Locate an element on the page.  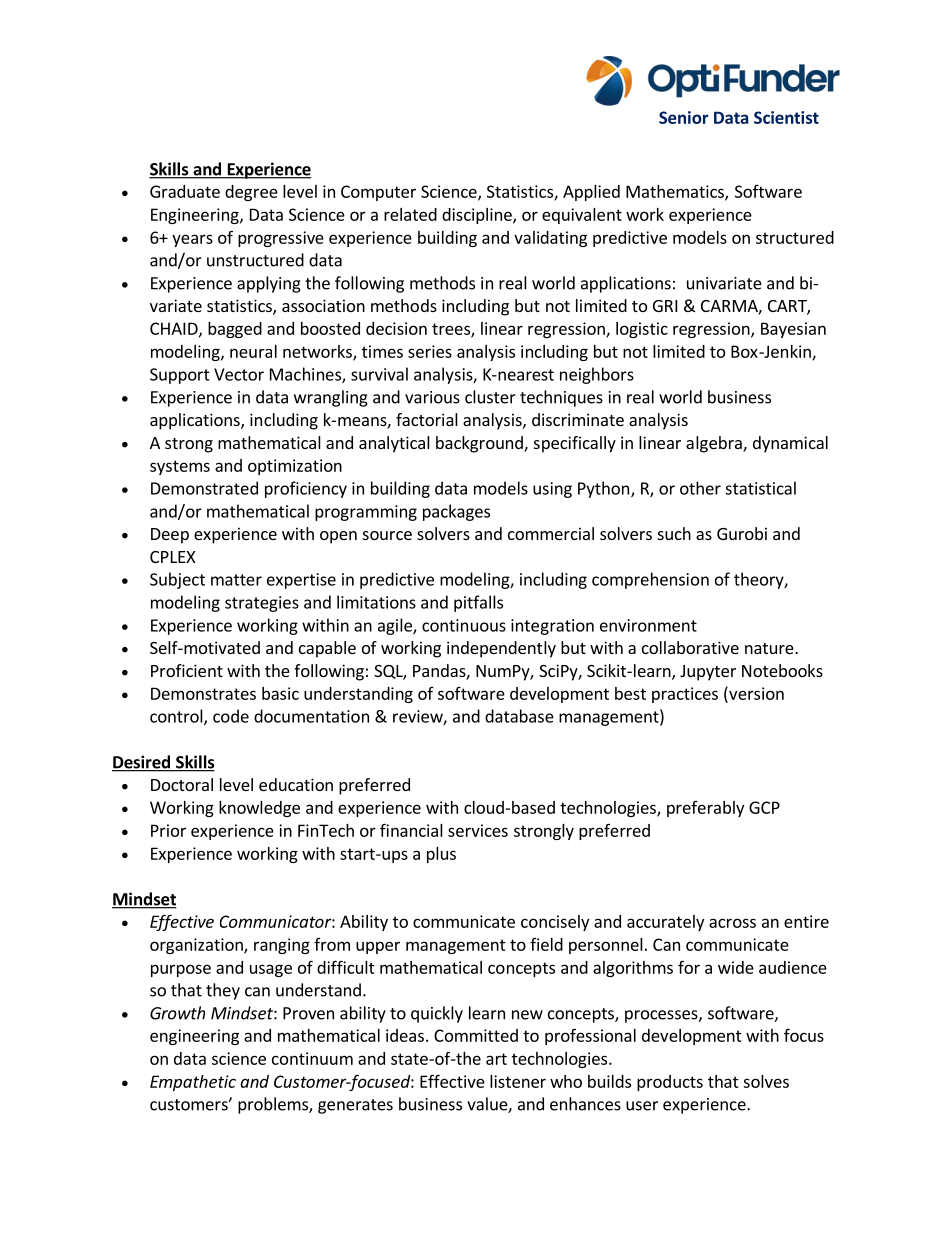
collaborative is located at coordinates (690, 647).
